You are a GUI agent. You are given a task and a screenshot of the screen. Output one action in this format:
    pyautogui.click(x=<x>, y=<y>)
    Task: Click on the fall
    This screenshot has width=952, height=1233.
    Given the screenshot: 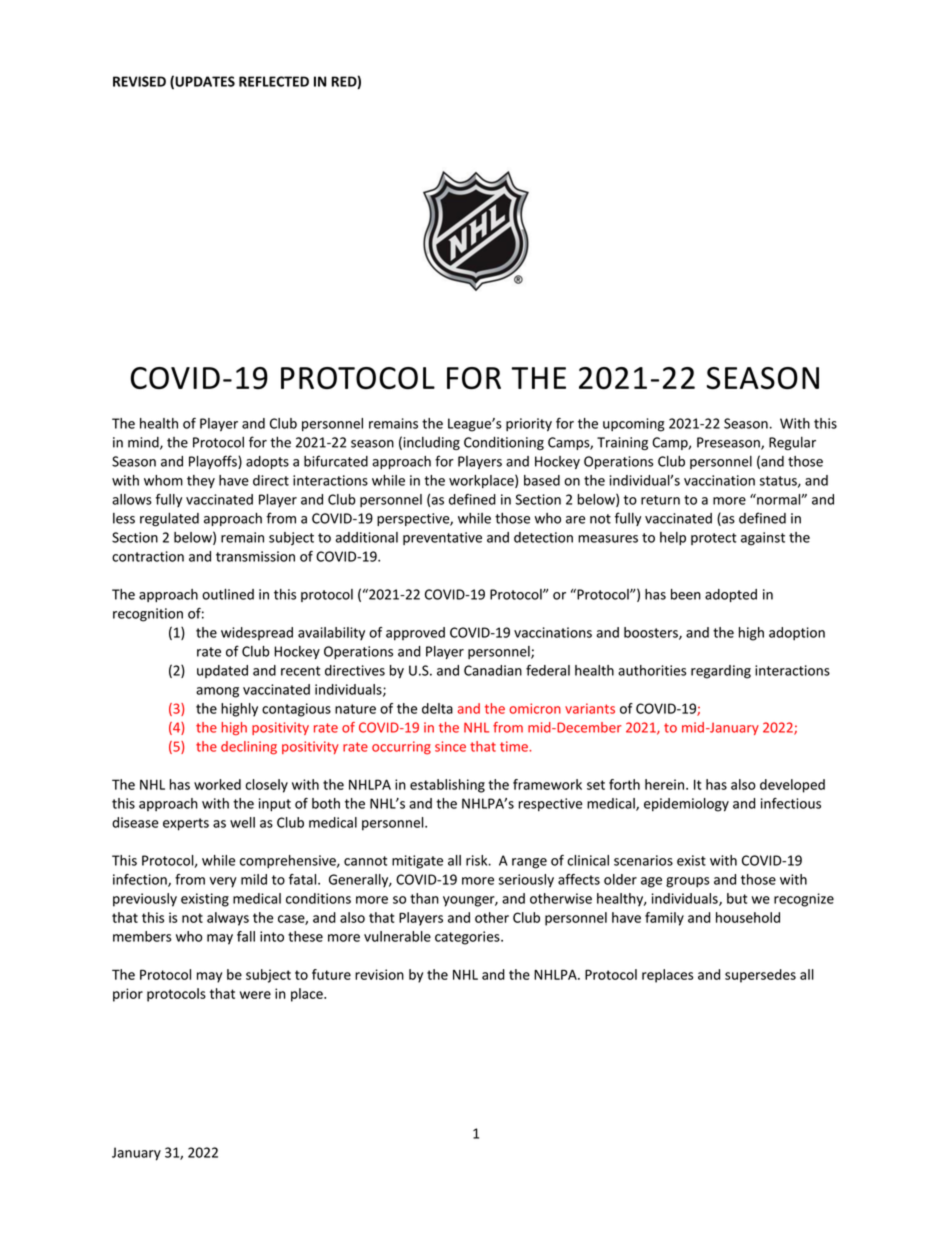 What is the action you would take?
    pyautogui.click(x=246, y=936)
